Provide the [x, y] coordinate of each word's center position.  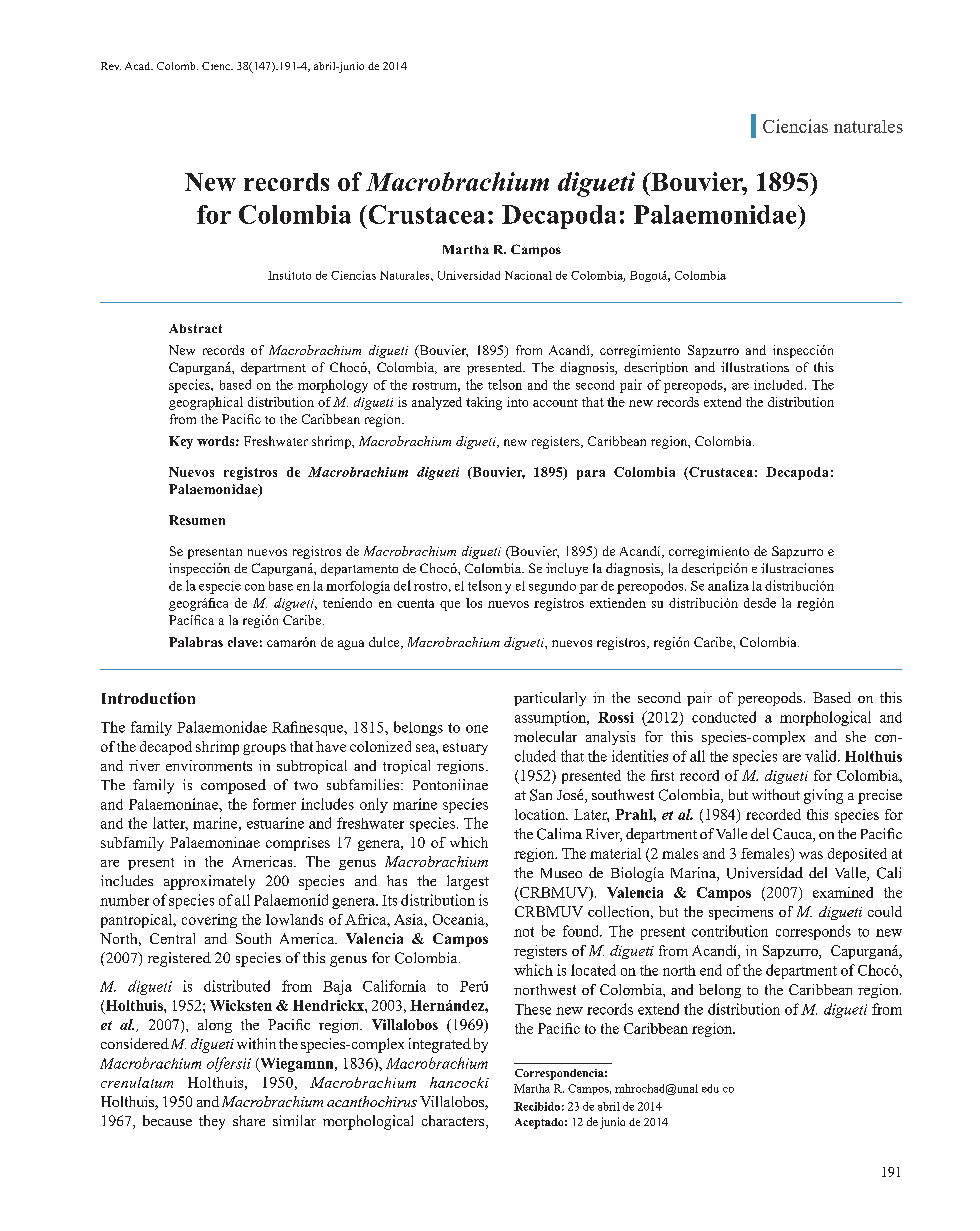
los [474, 603]
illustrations [755, 367]
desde [760, 603]
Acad [139, 66]
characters [454, 1122]
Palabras [196, 642]
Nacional [528, 275]
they [212, 1122]
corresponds [813, 932]
